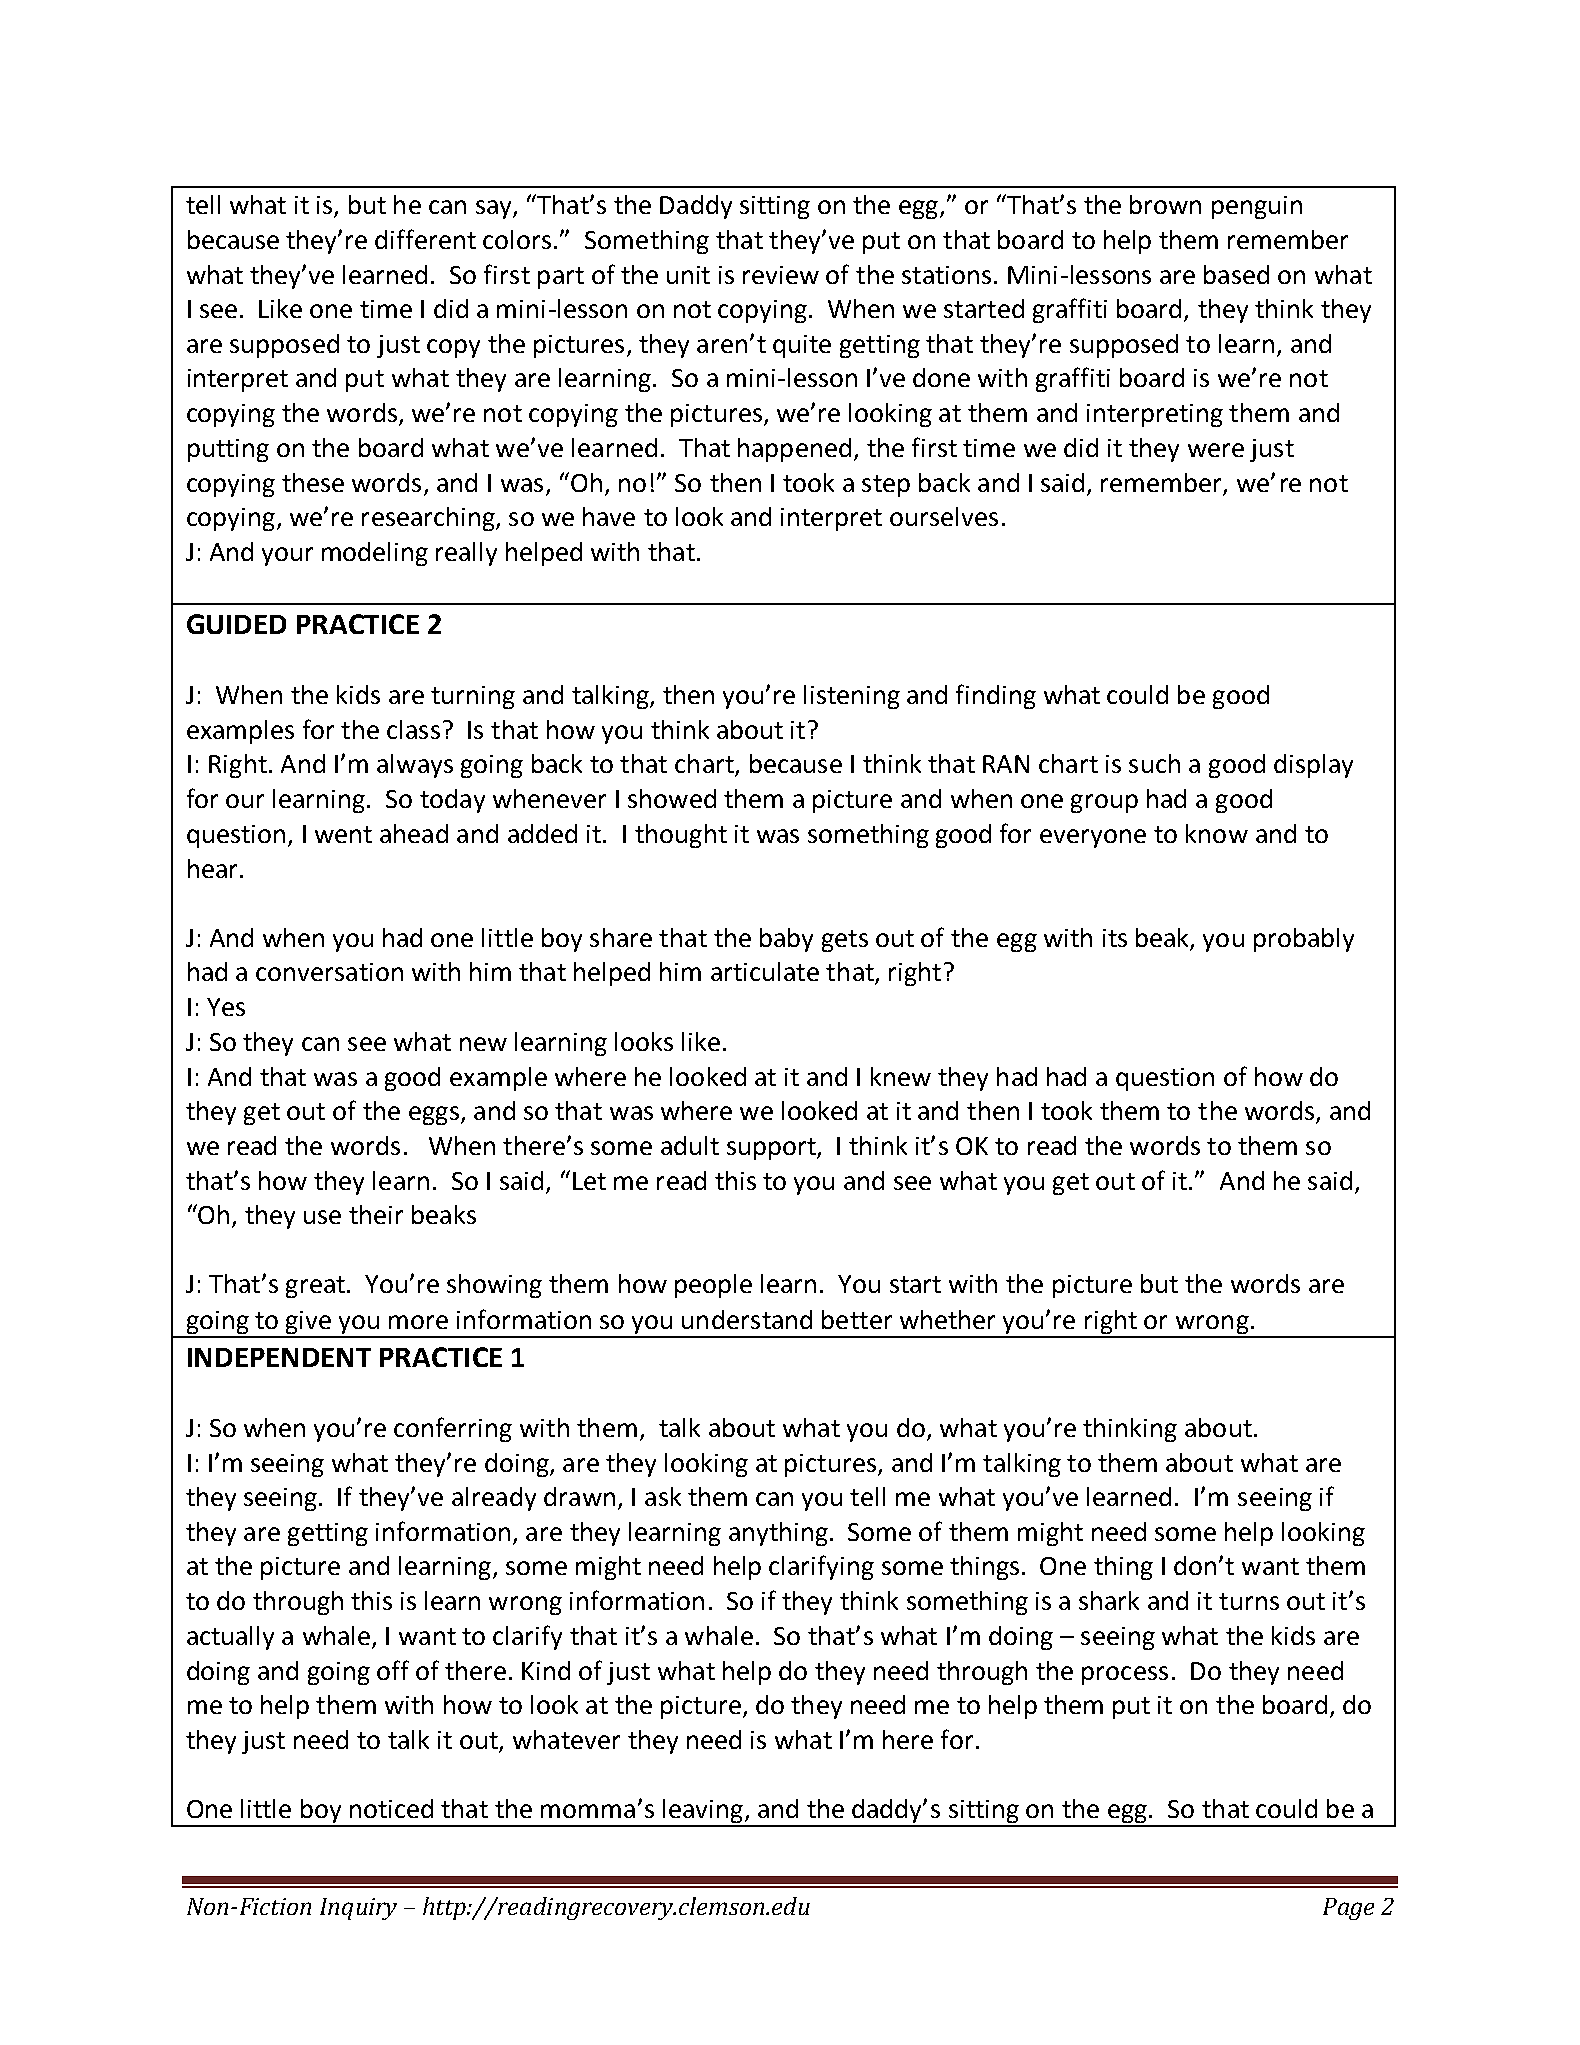 The image size is (1580, 2045). What do you see at coordinates (329, 972) in the image?
I see `conversation` at bounding box center [329, 972].
